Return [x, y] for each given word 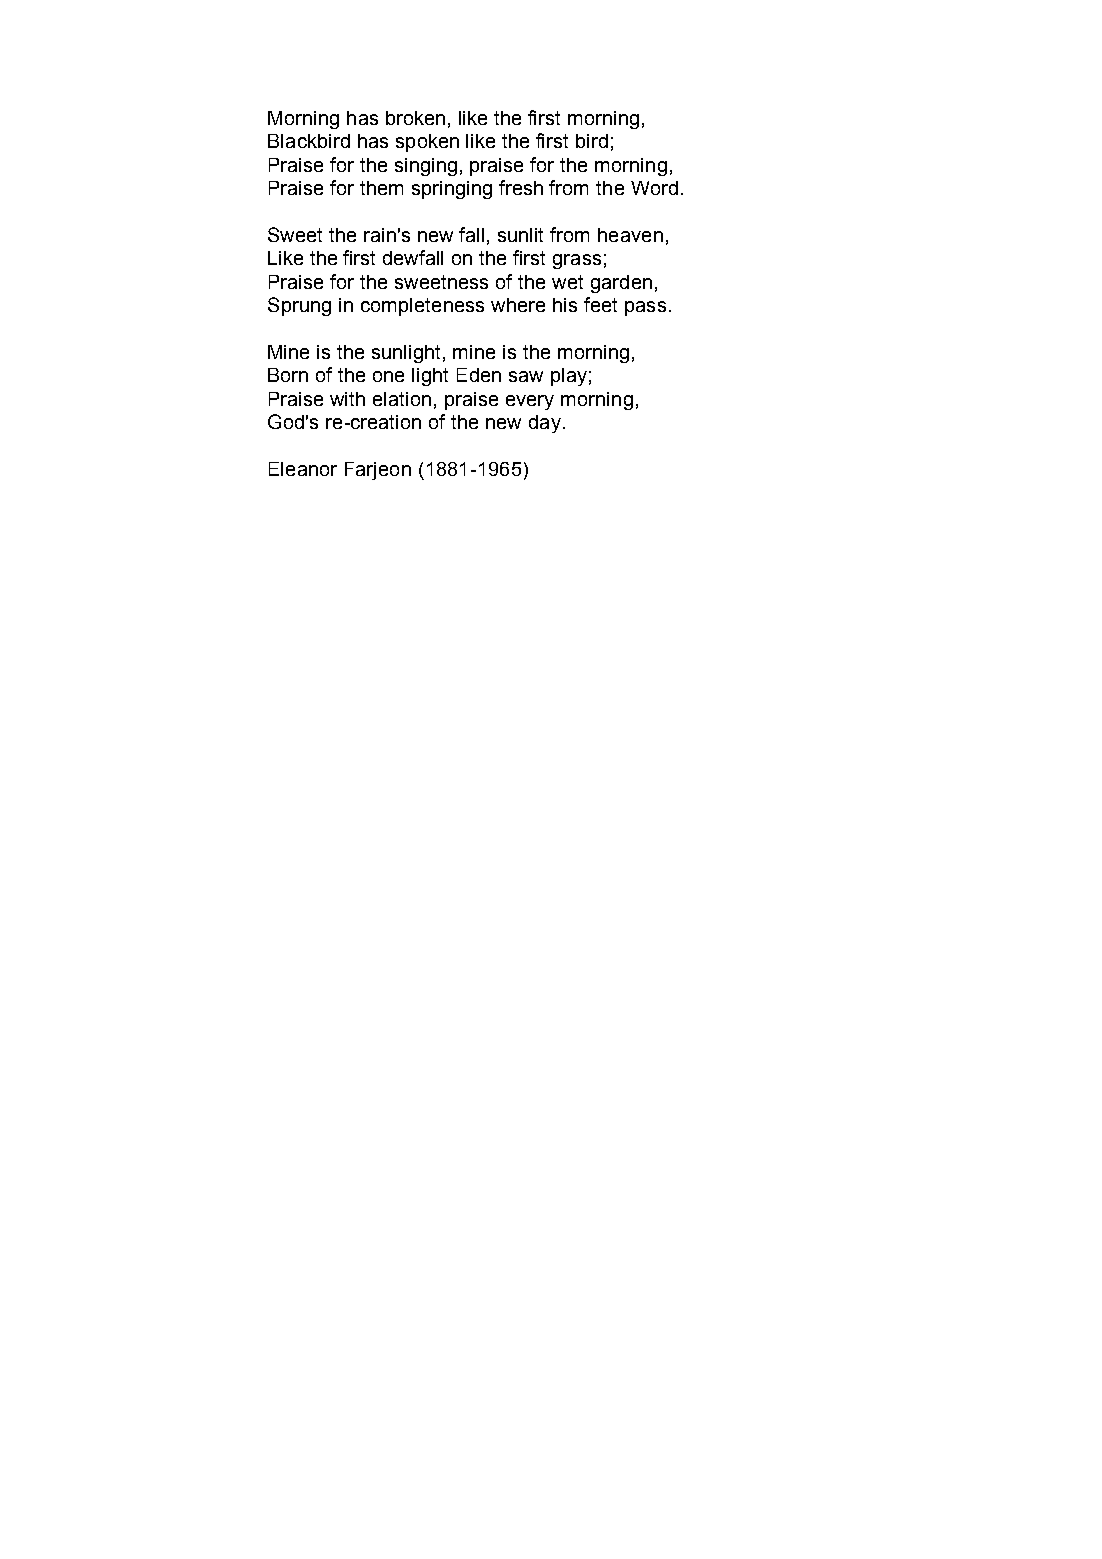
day [545, 424]
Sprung [299, 306]
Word [654, 188]
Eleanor [303, 469]
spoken [427, 143]
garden [621, 284]
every [530, 402]
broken [415, 118]
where [518, 305]
